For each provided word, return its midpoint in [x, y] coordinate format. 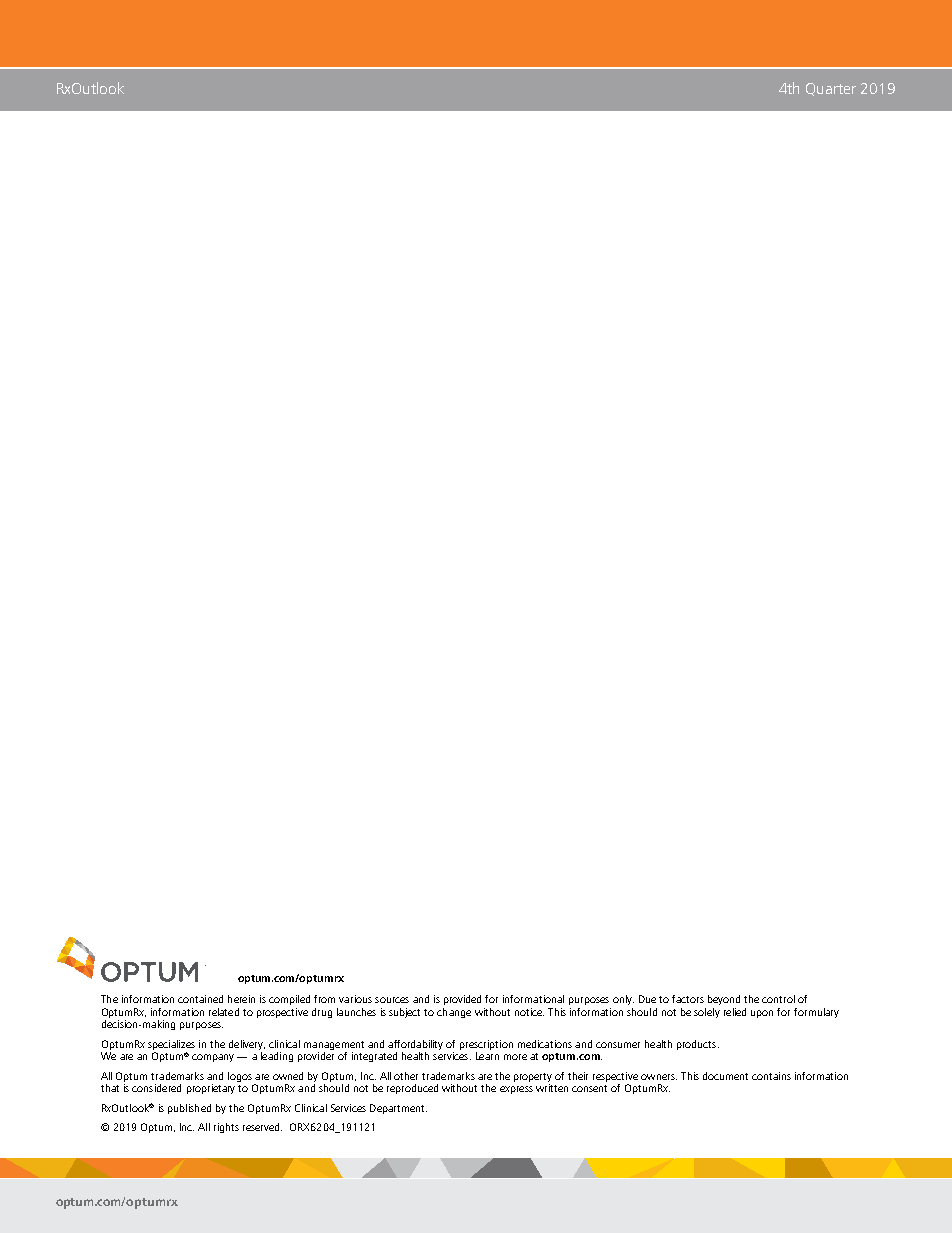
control [778, 999]
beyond [724, 1000]
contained [200, 999]
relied [735, 1012]
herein [241, 999]
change [454, 1013]
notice [529, 1012]
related [224, 1012]
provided [462, 1000]
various [355, 999]
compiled [289, 1000]
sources [392, 1000]
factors [688, 999]
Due [647, 999]
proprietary [211, 1089]
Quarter [831, 89]
